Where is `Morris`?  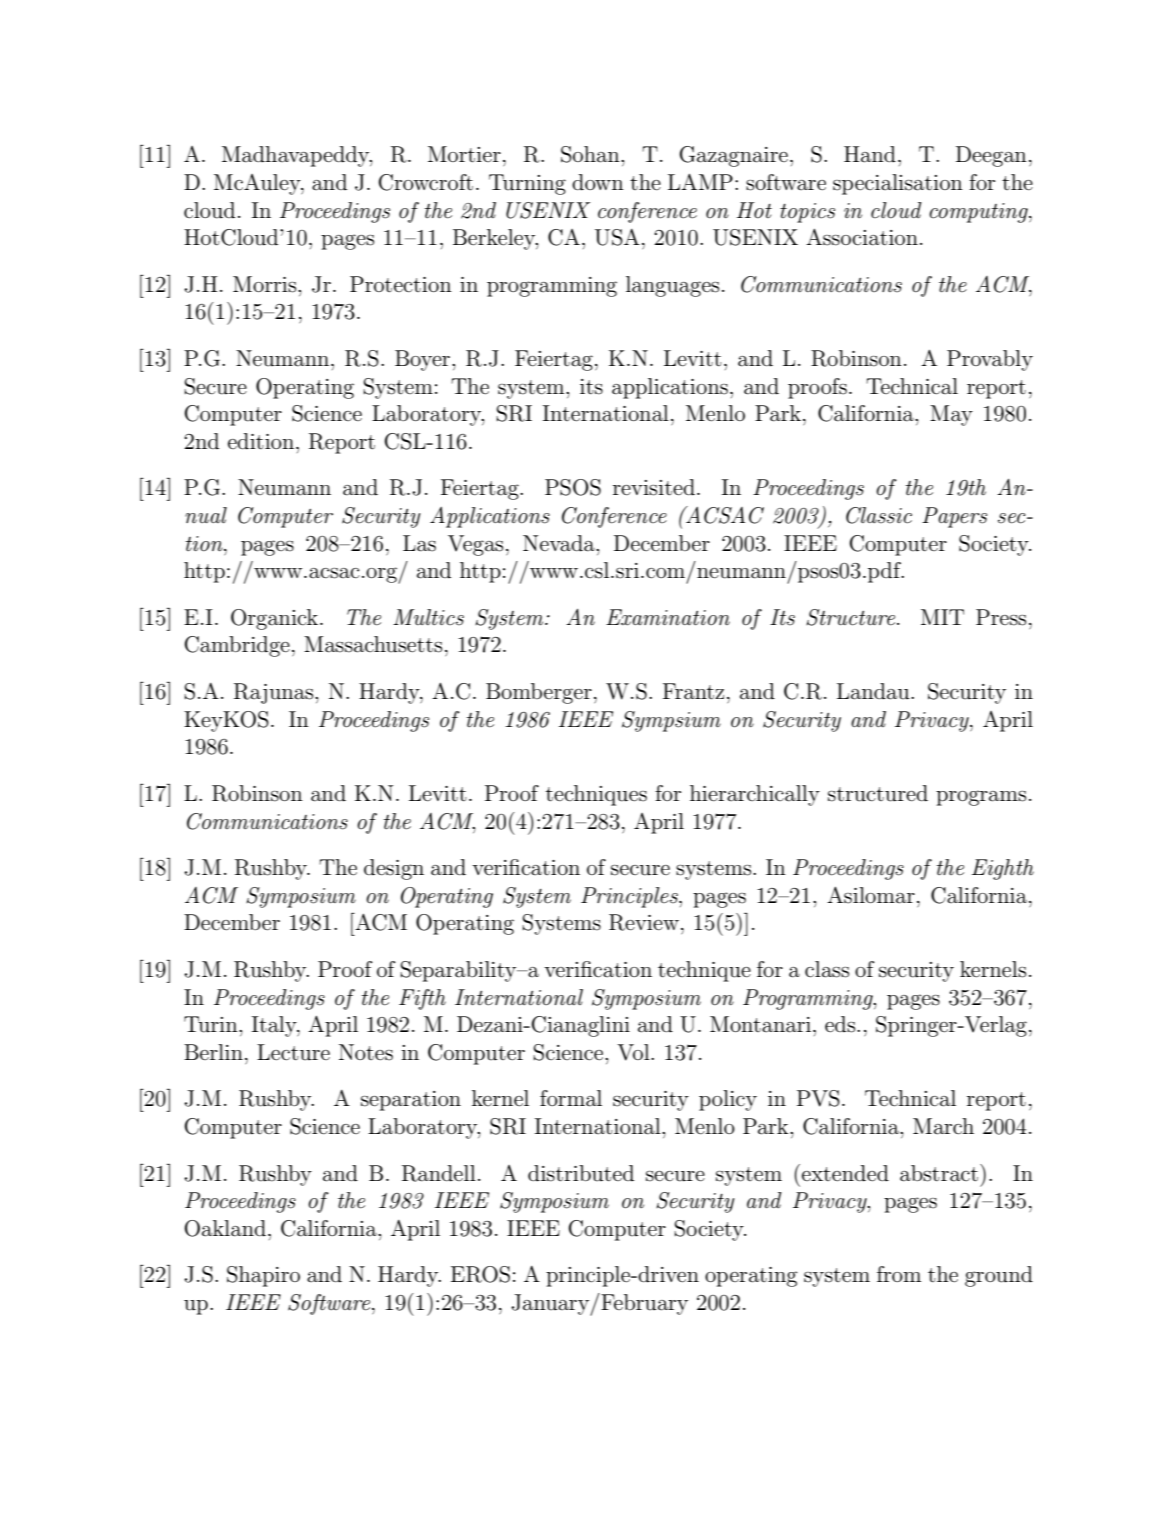 Morris is located at coordinates (266, 284).
